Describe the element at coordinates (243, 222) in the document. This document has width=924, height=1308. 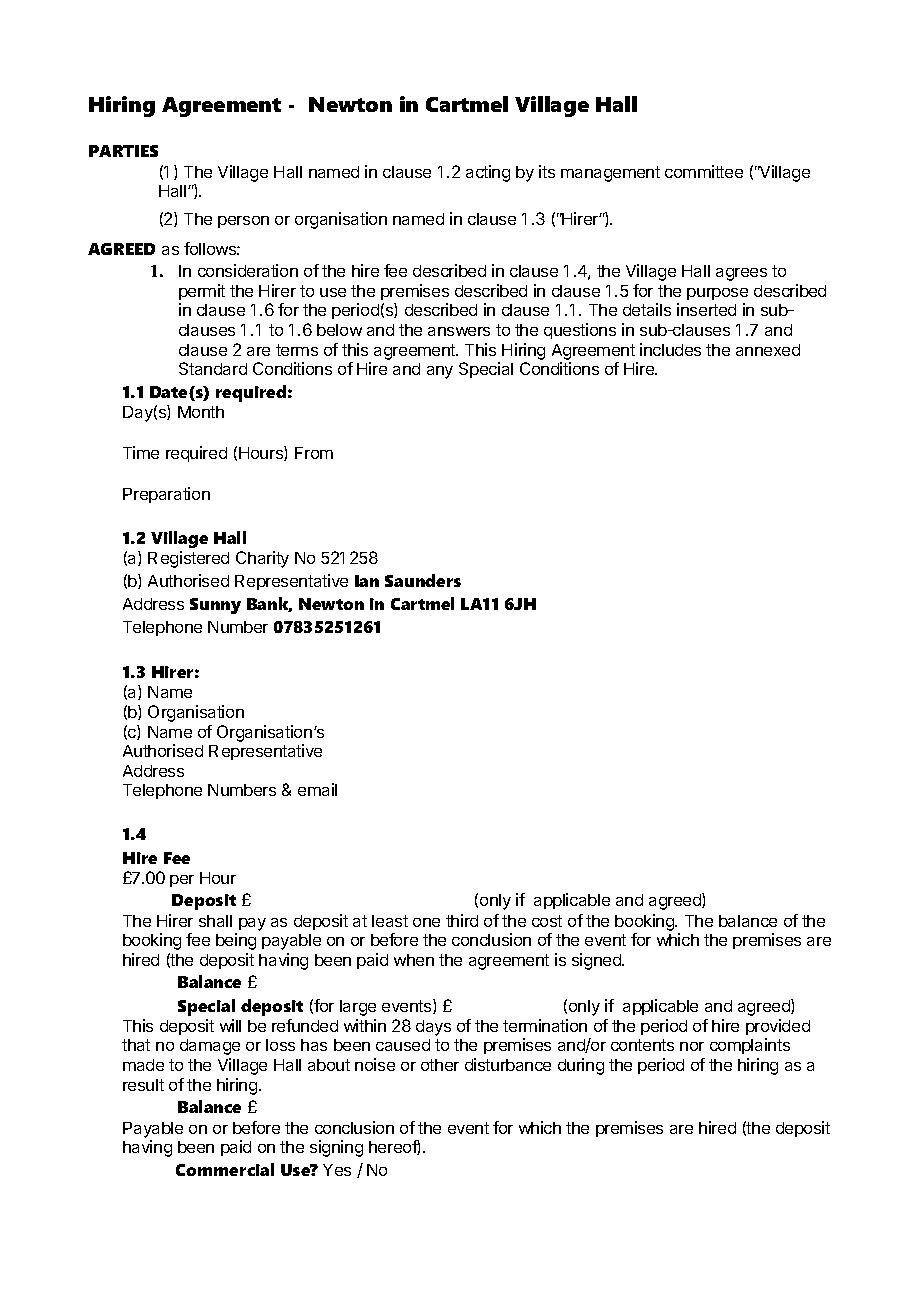
I see `person` at that location.
